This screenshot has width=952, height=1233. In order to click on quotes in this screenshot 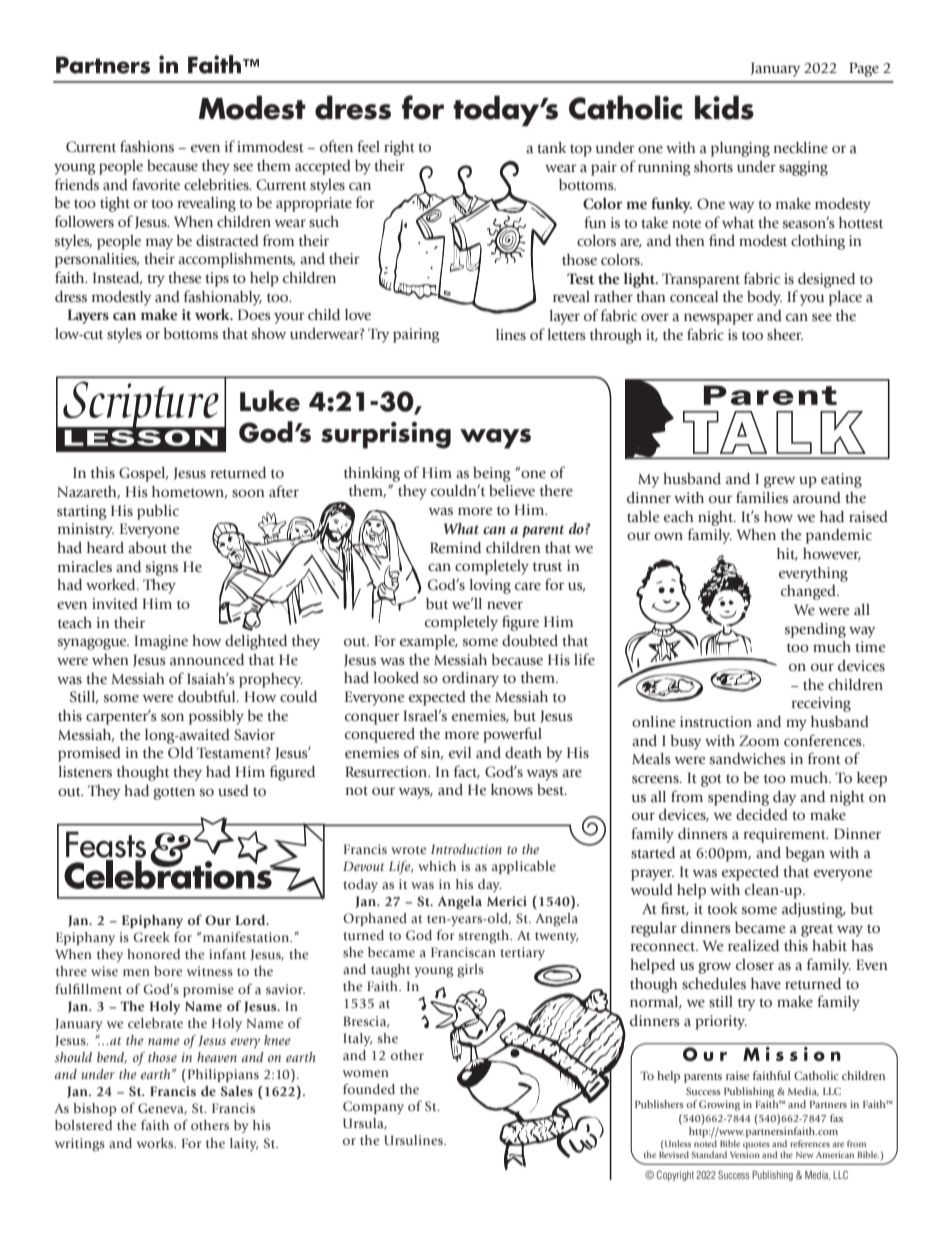, I will do `click(756, 1147)`.
